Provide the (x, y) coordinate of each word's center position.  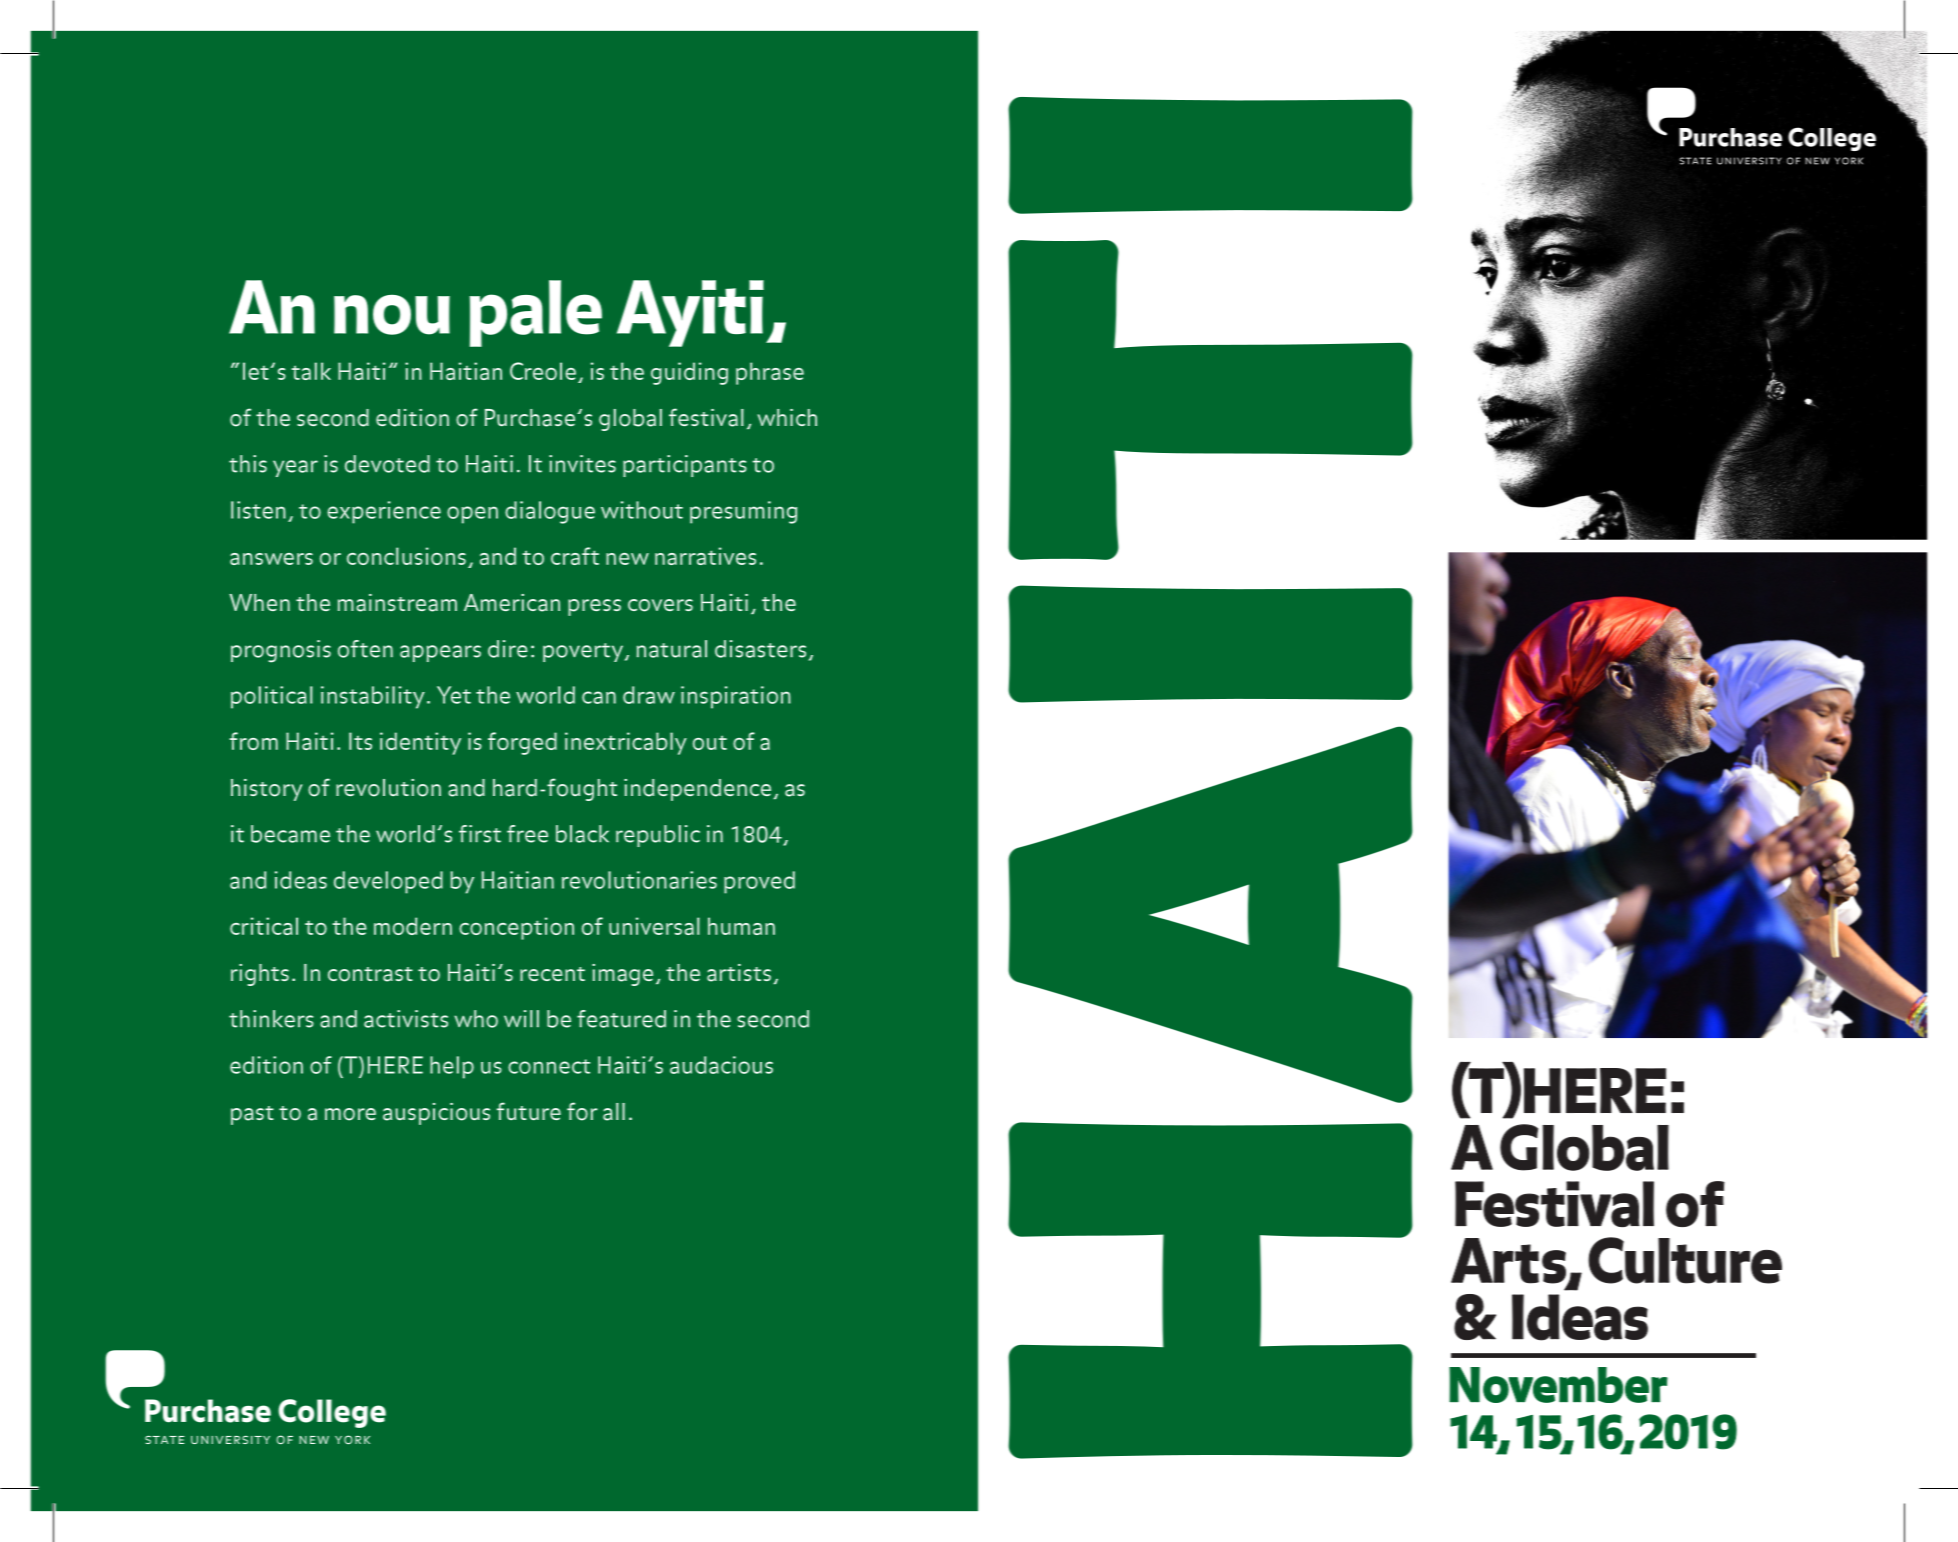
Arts (1509, 1261)
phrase (770, 373)
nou (392, 314)
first (480, 834)
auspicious (436, 1114)
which (787, 417)
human (741, 926)
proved (759, 882)
